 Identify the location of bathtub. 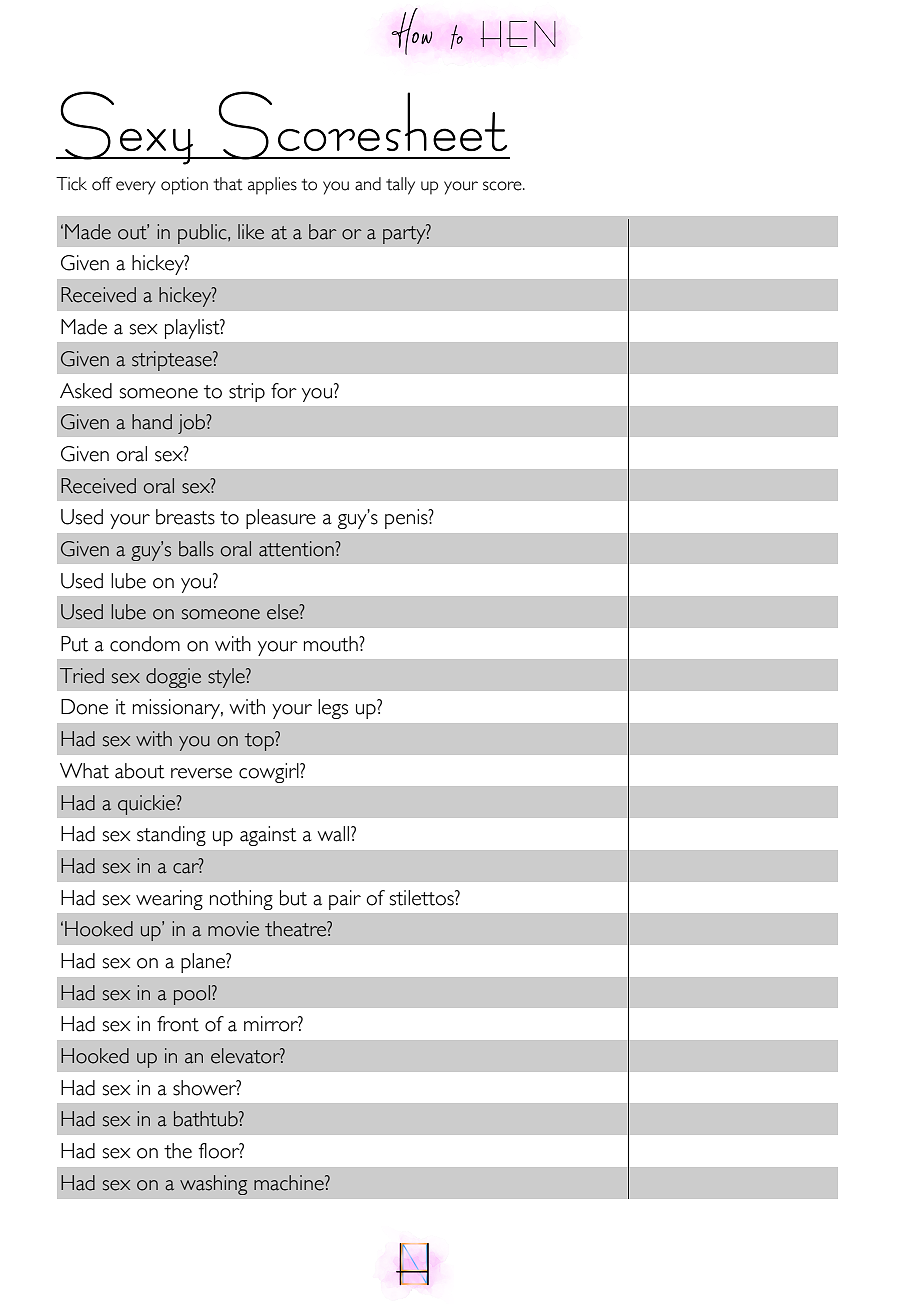
(207, 1119).
